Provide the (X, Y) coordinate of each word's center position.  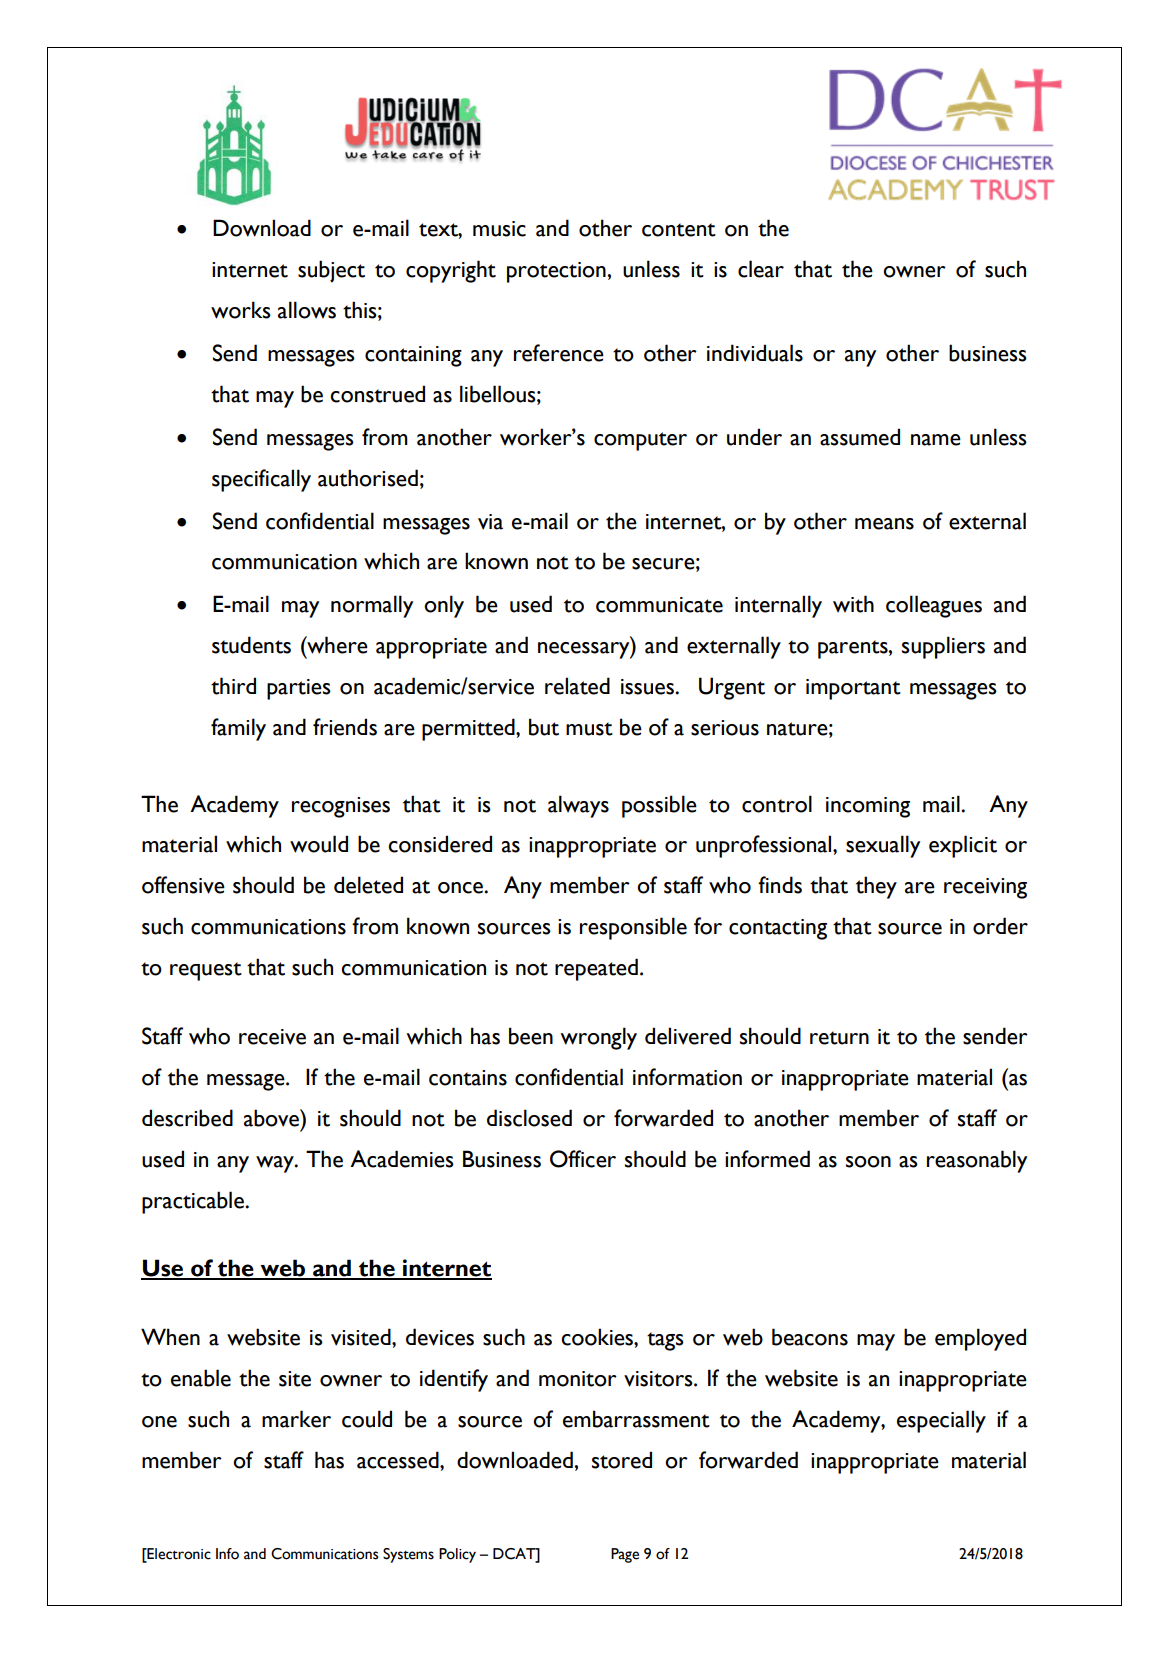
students (251, 645)
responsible (633, 928)
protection (557, 272)
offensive (183, 885)
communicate (659, 605)
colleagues (934, 606)
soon (868, 1162)
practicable (194, 1202)
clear (761, 269)
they (876, 887)
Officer (583, 1159)
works (241, 310)
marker (296, 1419)
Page (625, 1555)
